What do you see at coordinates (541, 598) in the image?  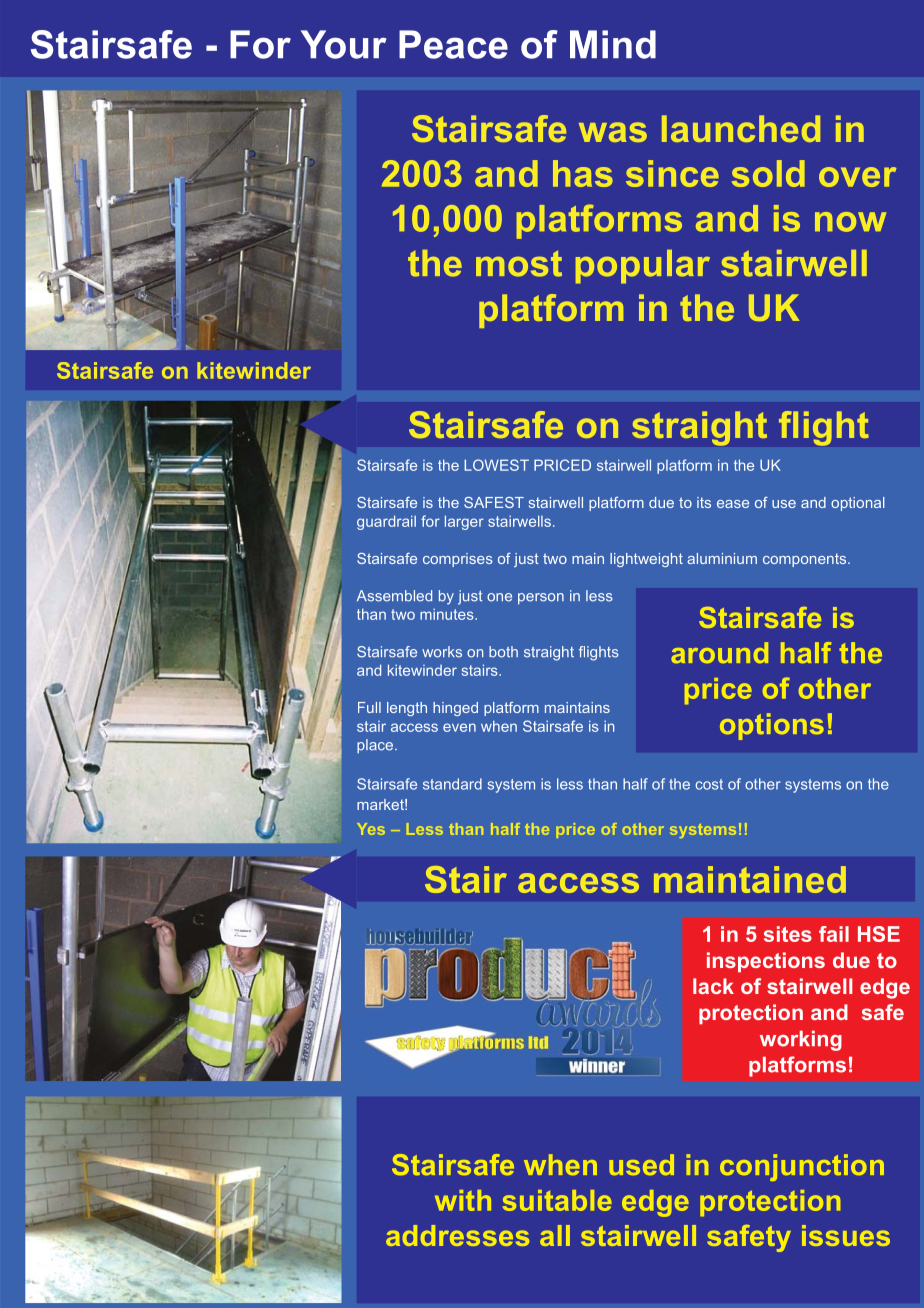 I see `person` at bounding box center [541, 598].
